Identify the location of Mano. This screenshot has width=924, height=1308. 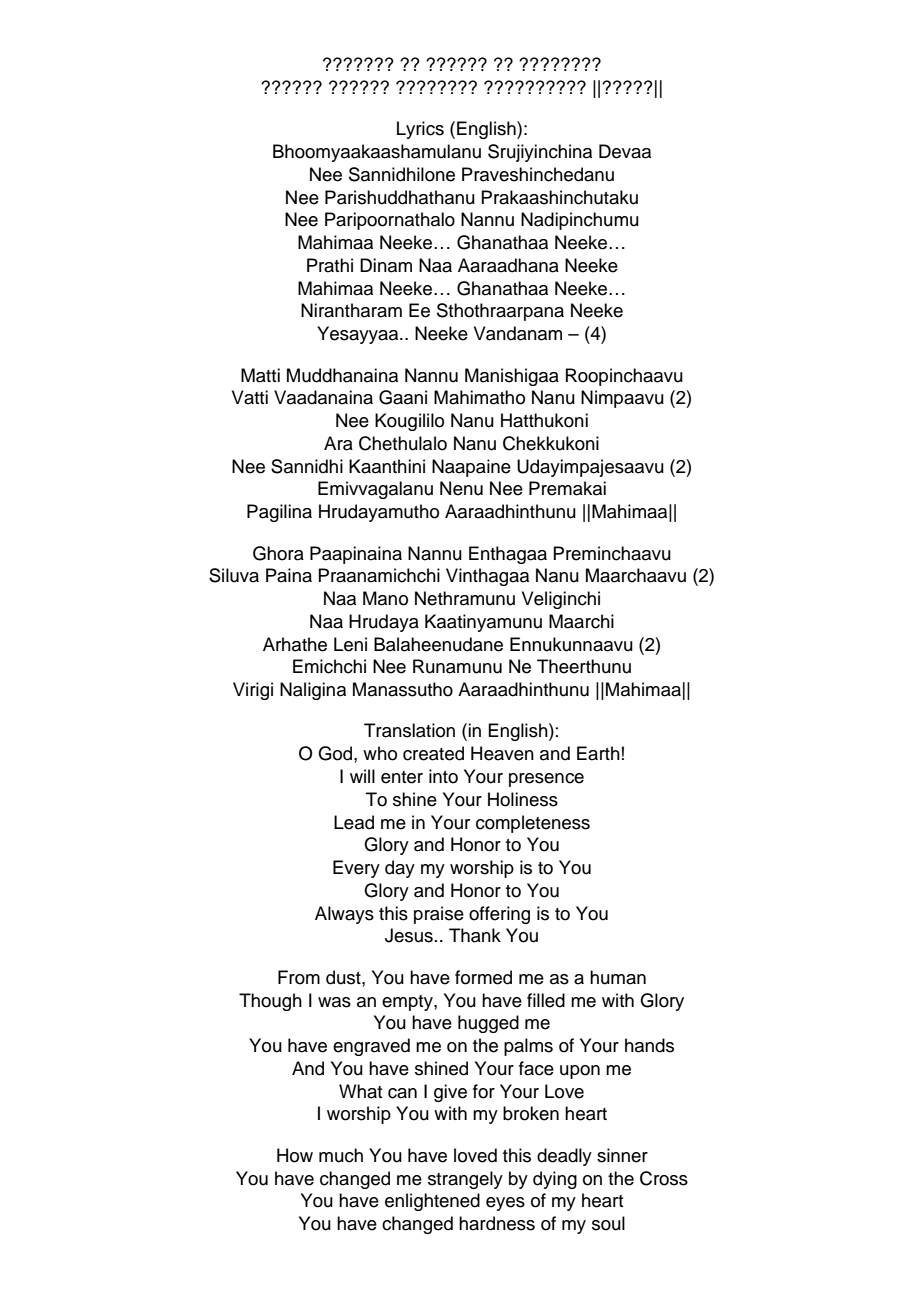
(385, 598).
